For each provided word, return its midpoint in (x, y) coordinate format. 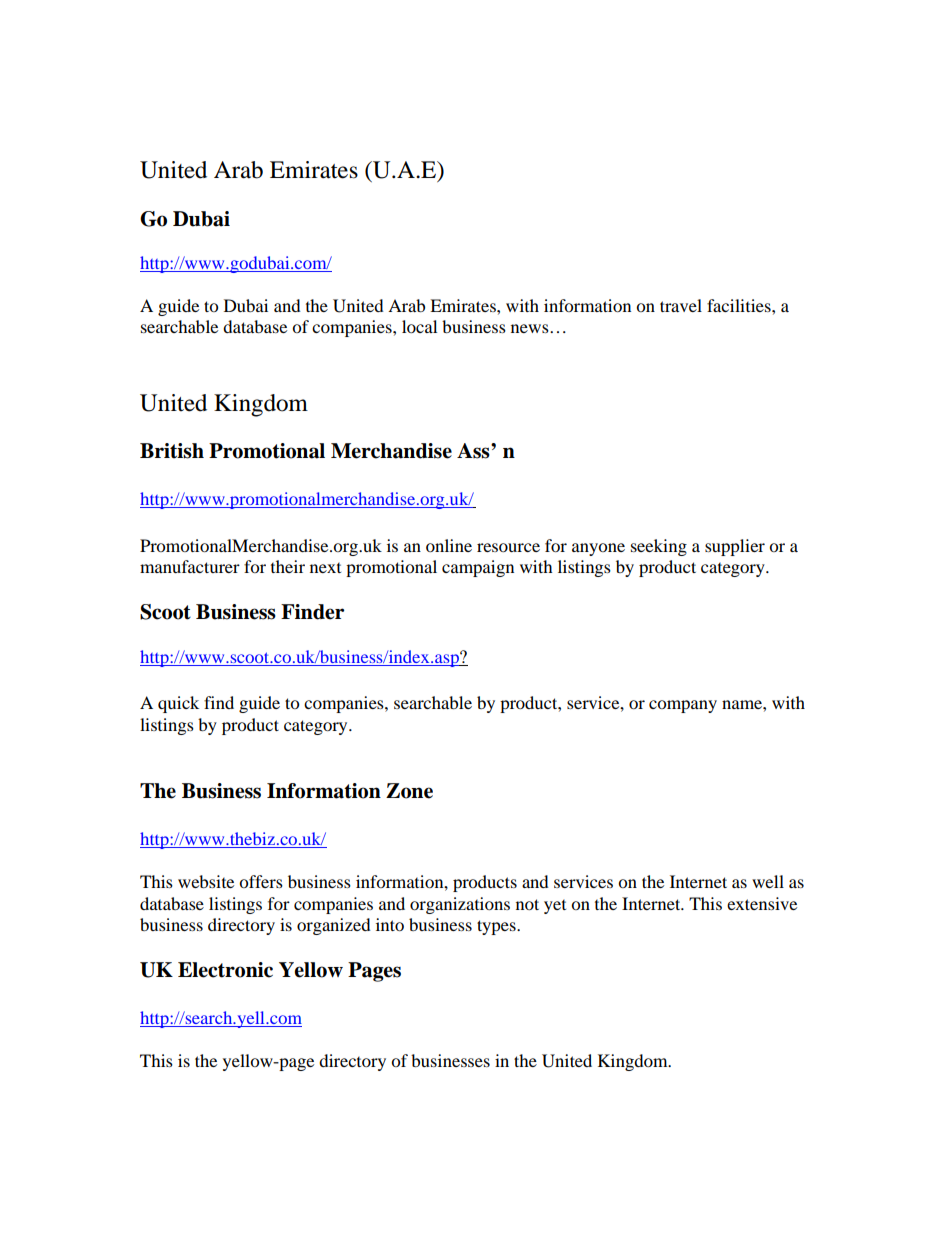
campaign (478, 568)
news (531, 328)
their (288, 566)
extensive (762, 903)
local (419, 326)
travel (681, 305)
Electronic (225, 970)
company (683, 706)
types (497, 927)
